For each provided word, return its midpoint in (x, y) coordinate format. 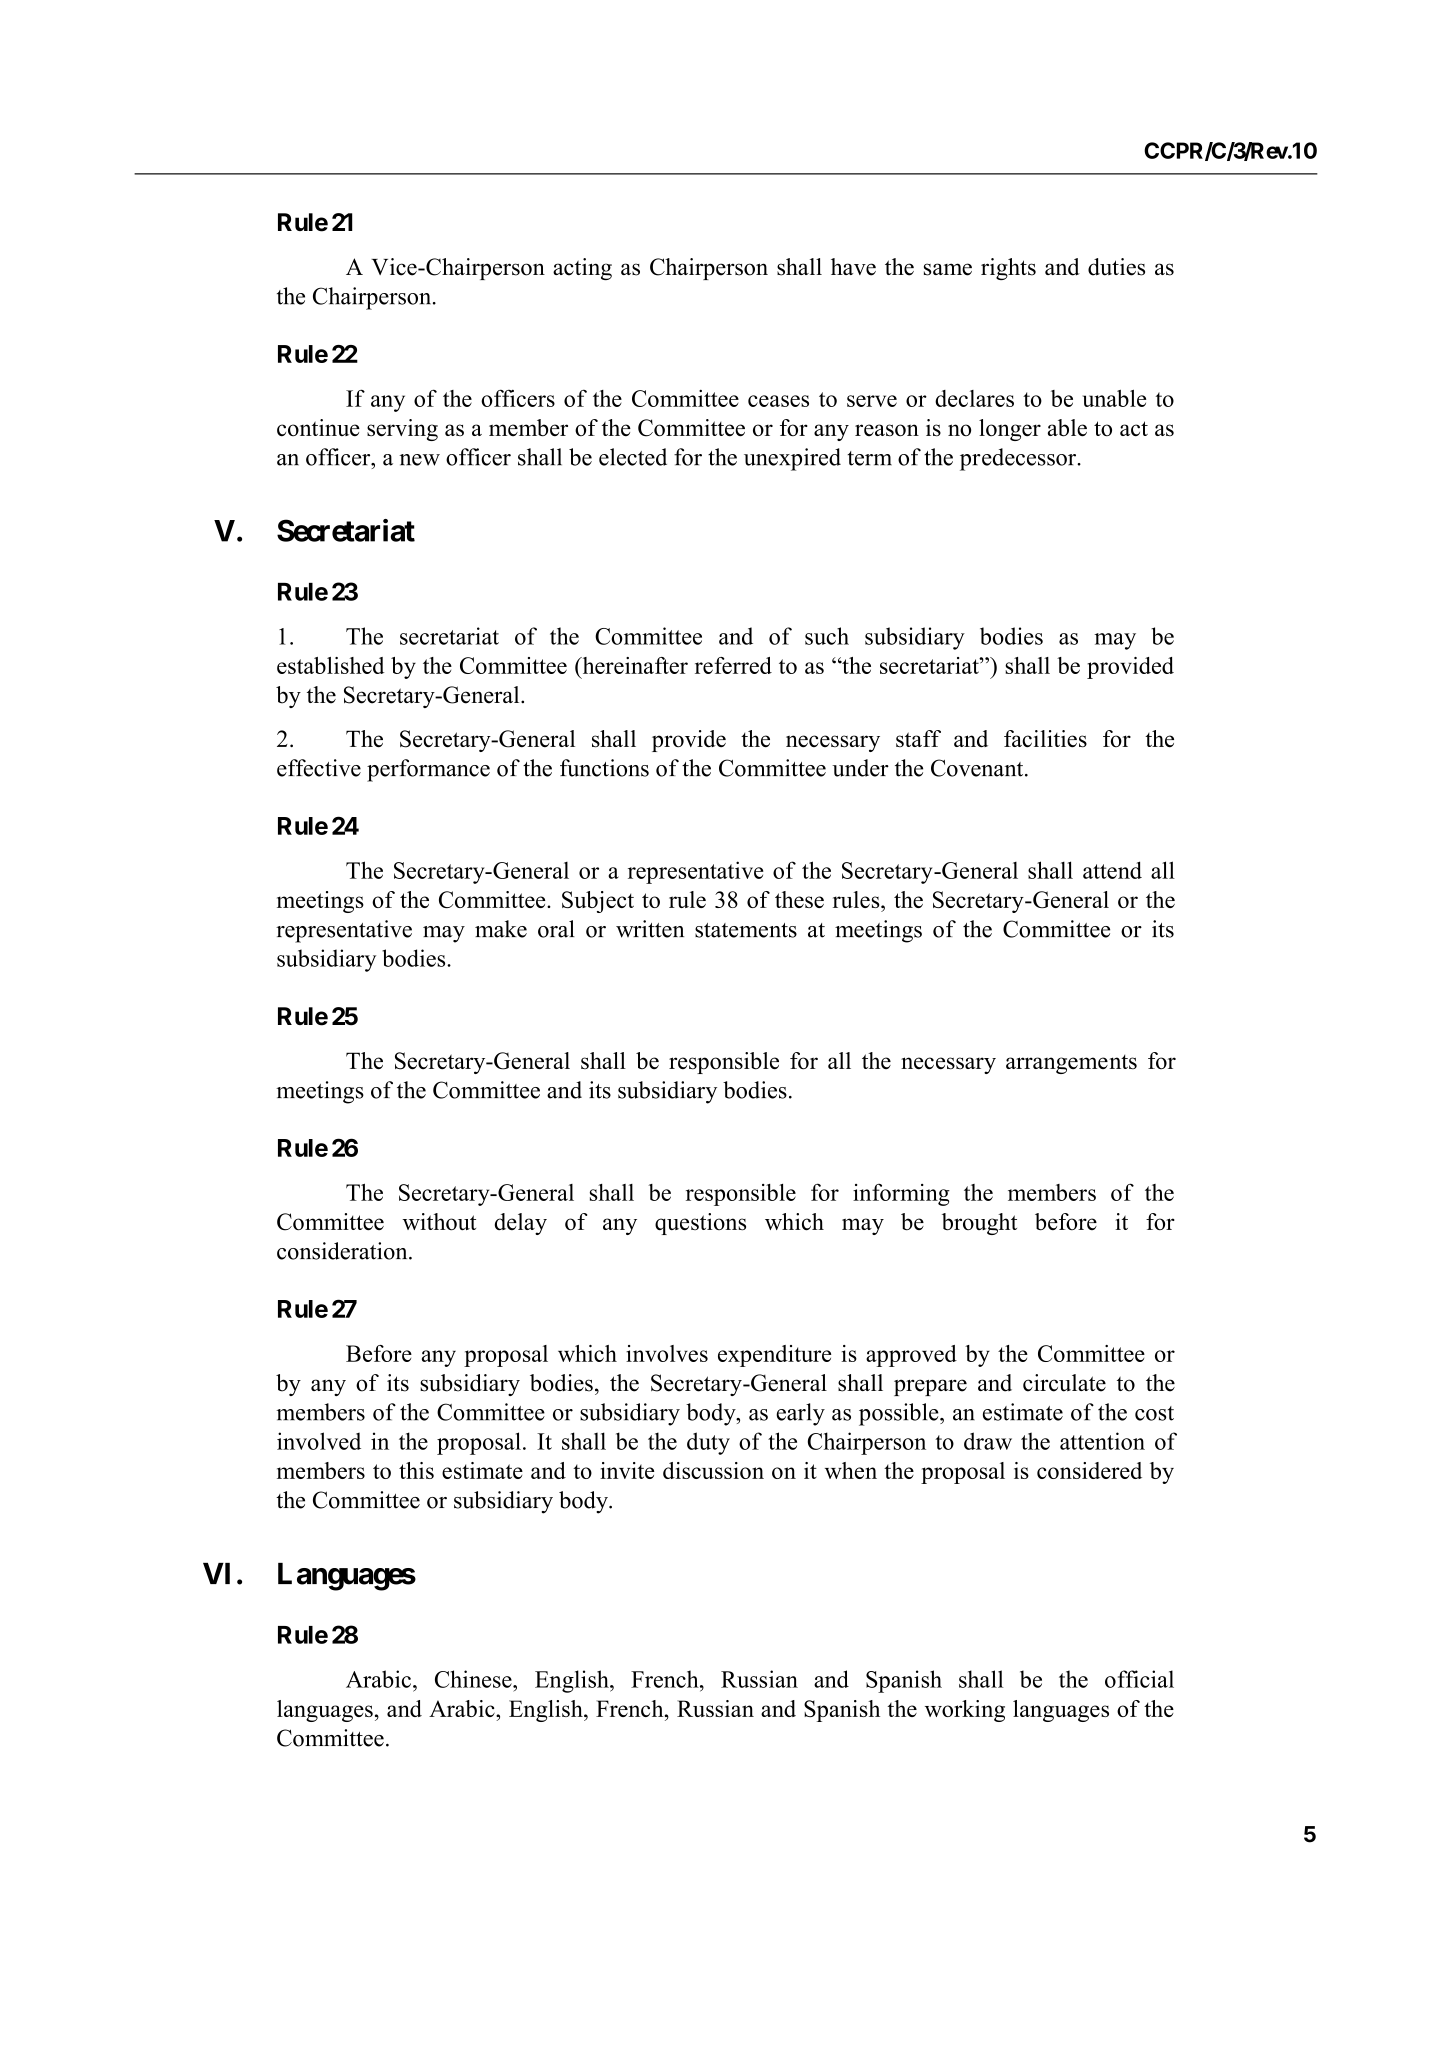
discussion (713, 1470)
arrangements (1071, 1064)
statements (746, 930)
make (501, 929)
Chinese (474, 1679)
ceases (778, 401)
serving (402, 430)
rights (1008, 269)
